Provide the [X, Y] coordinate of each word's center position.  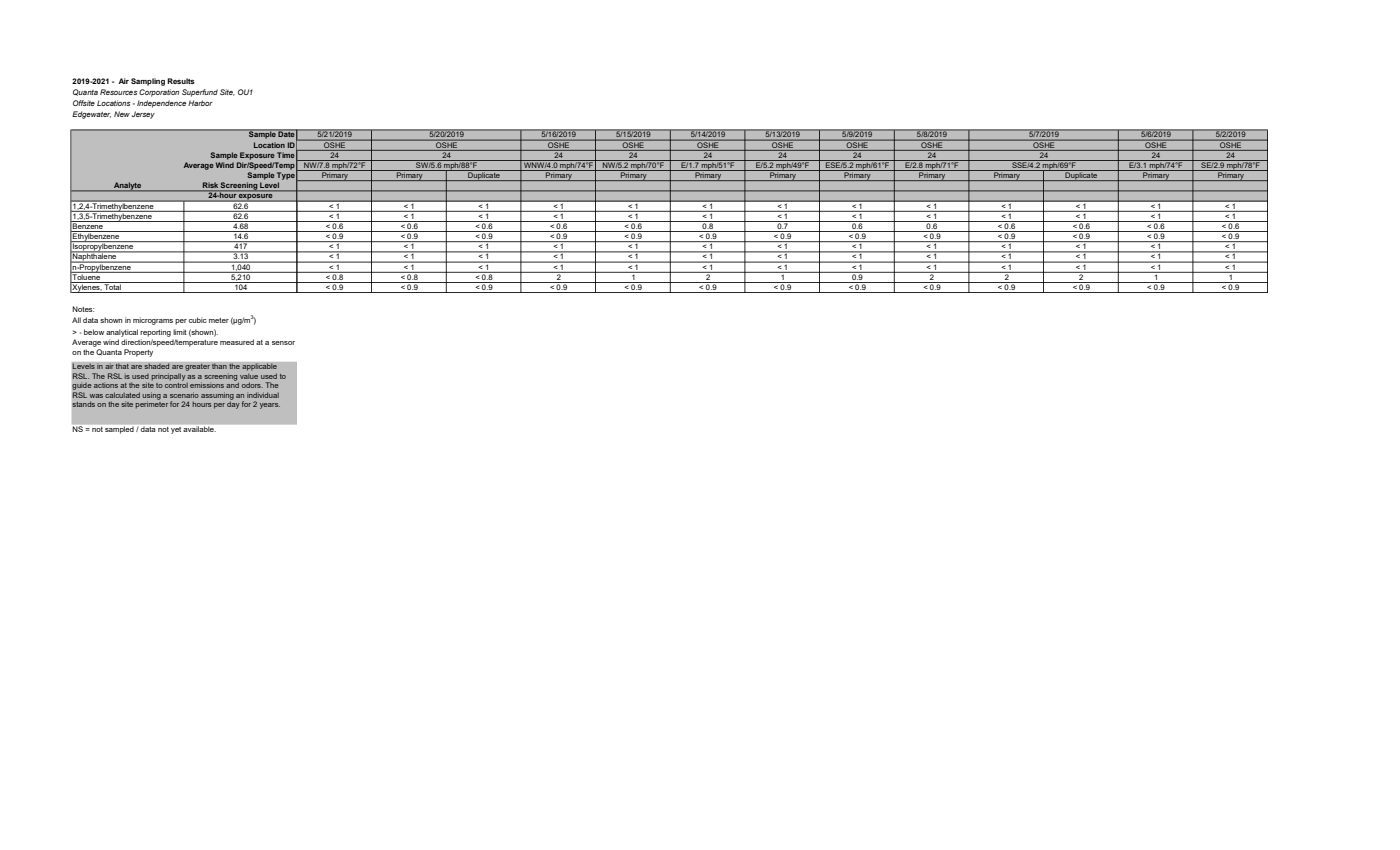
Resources [118, 92]
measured [237, 342]
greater [197, 367]
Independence [161, 104]
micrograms [153, 321]
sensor [283, 343]
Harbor [200, 103]
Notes [83, 309]
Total [113, 286]
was [96, 396]
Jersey [143, 115]
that [122, 366]
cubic [198, 320]
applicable [259, 367]
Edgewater [91, 115]
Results [181, 81]
